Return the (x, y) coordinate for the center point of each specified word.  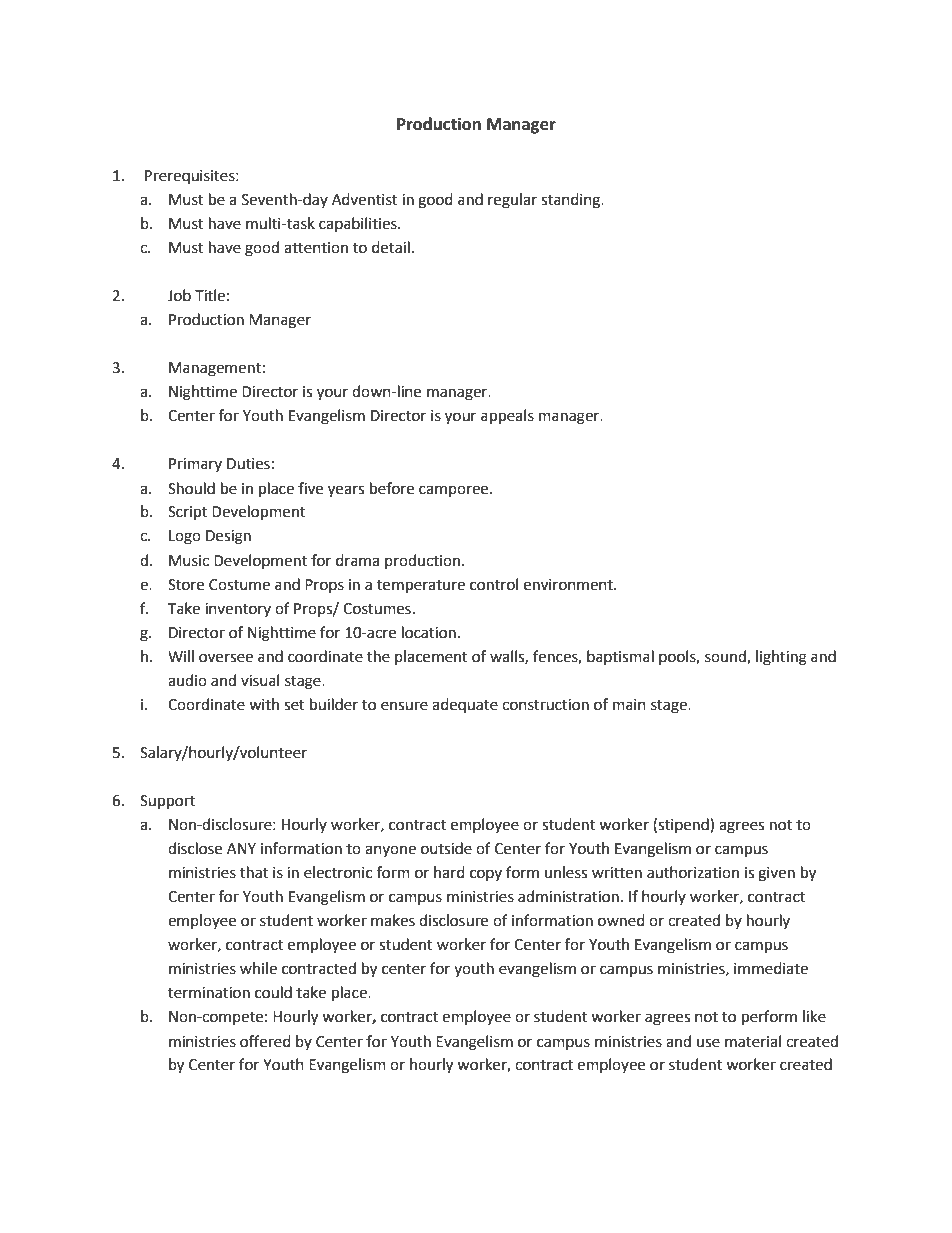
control (494, 584)
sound (726, 657)
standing (572, 201)
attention (316, 248)
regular (512, 201)
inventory (238, 610)
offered (265, 1041)
